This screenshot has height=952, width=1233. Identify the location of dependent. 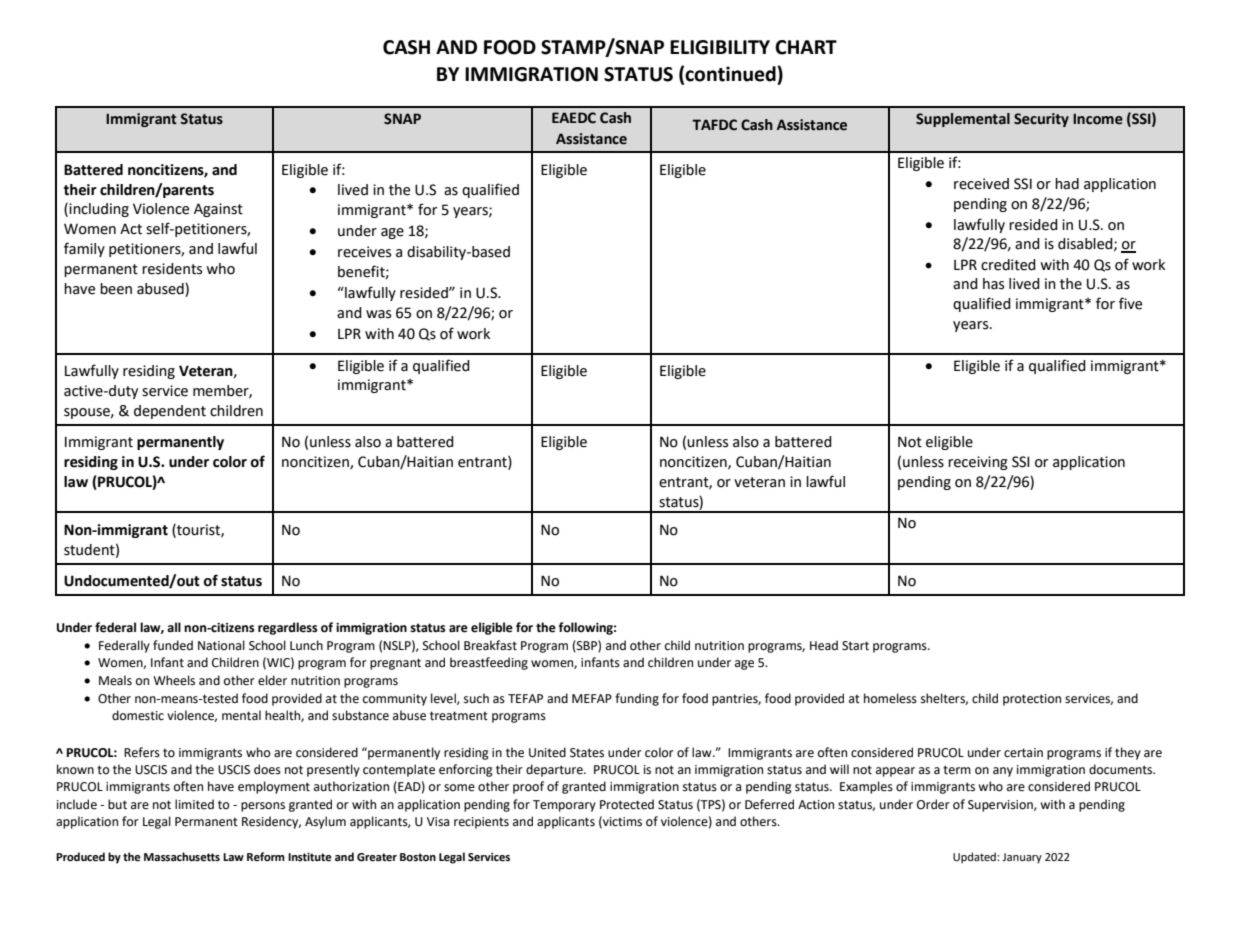
(170, 412).
